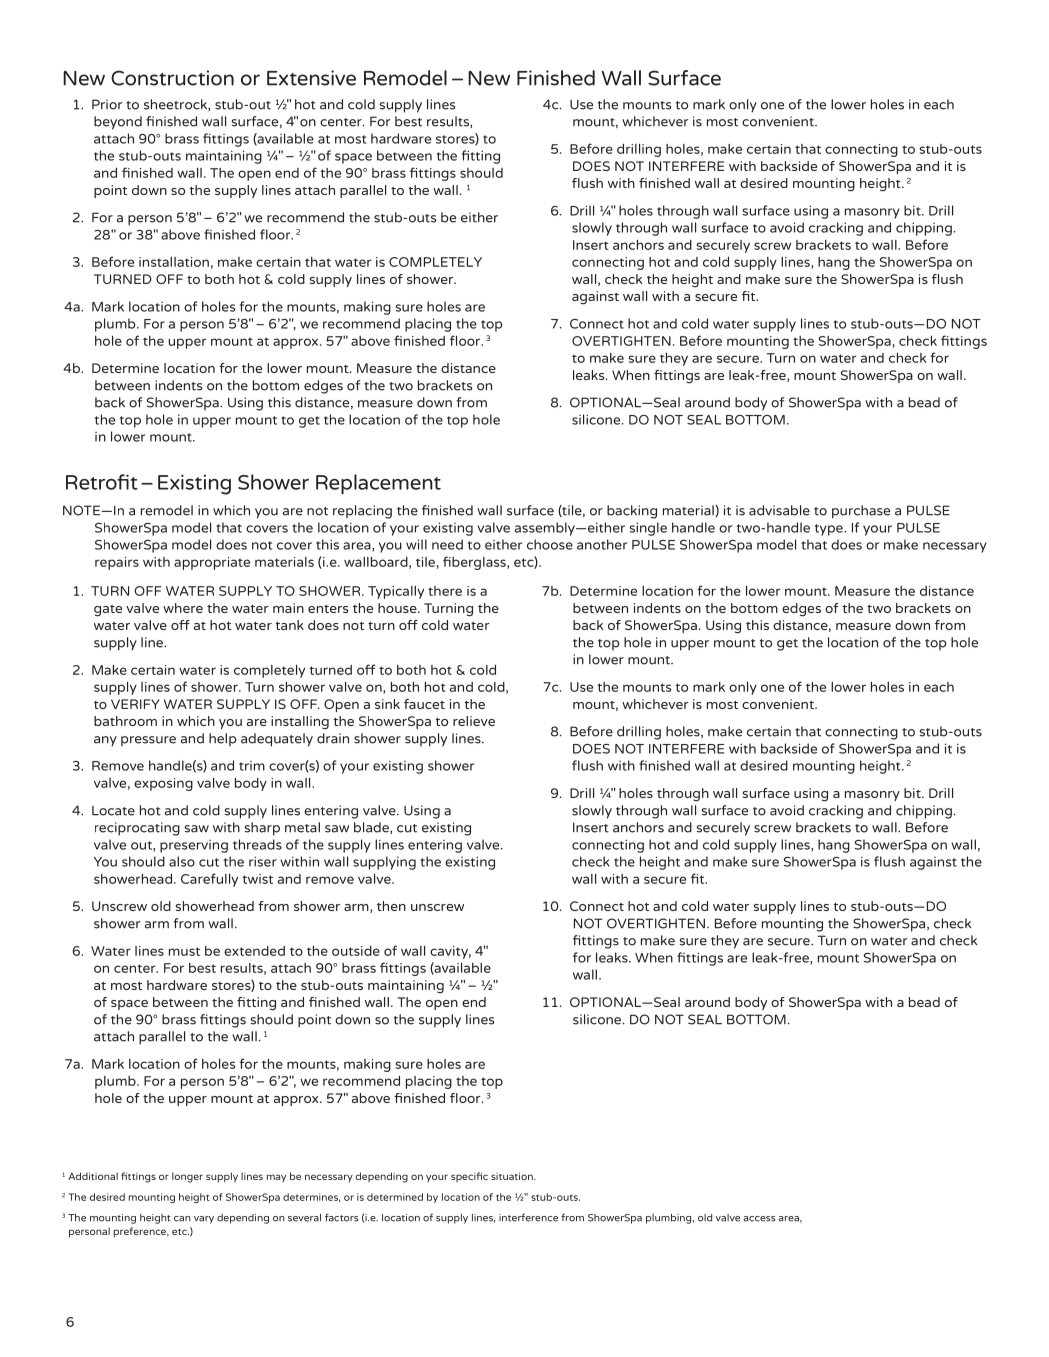  Describe the element at coordinates (861, 512) in the screenshot. I see `purchase` at that location.
